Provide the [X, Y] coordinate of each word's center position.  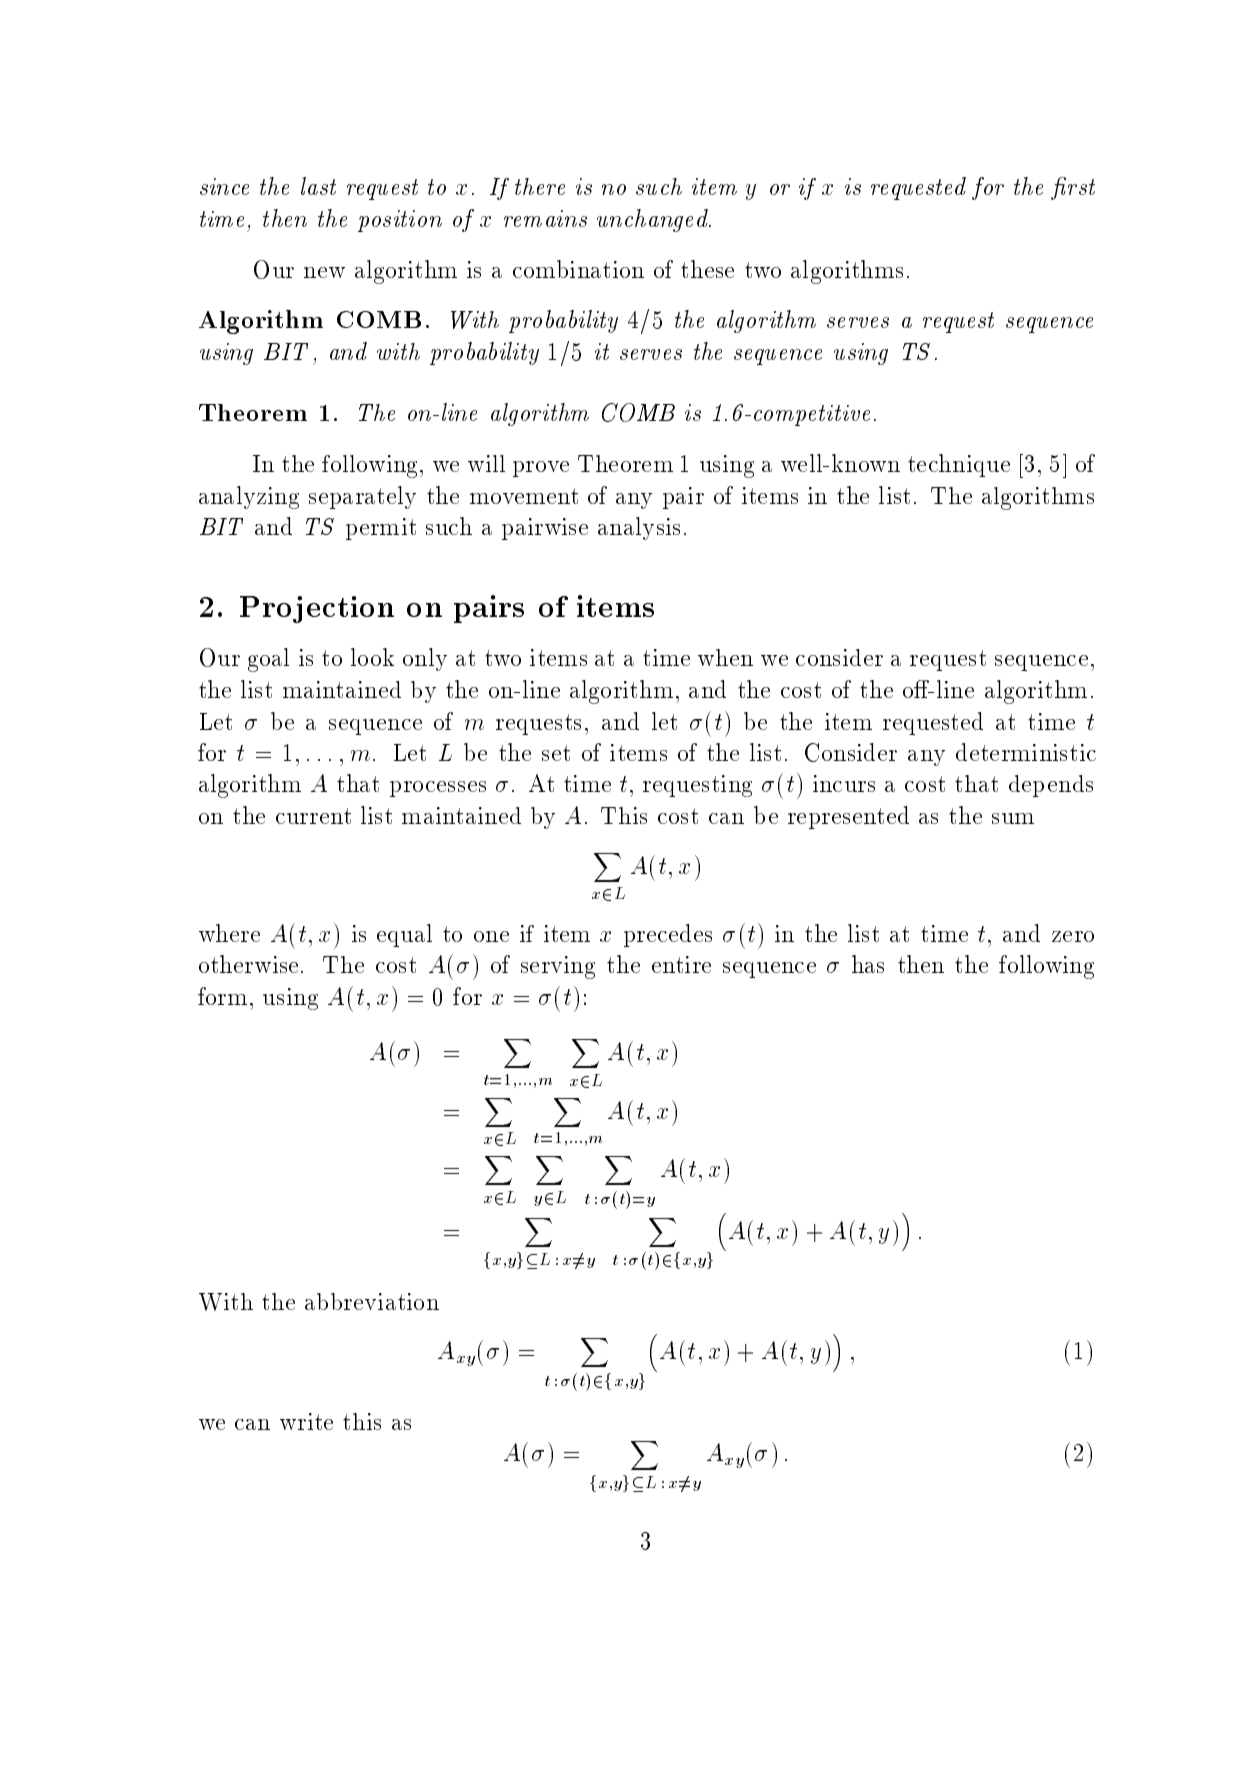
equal [404, 935]
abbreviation [372, 1301]
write [306, 1421]
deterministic [1026, 752]
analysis [639, 528]
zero [1073, 936]
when [725, 657]
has [868, 964]
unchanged [653, 220]
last [318, 186]
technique [959, 465]
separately [362, 497]
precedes [668, 935]
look [372, 657]
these [707, 269]
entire [681, 964]
